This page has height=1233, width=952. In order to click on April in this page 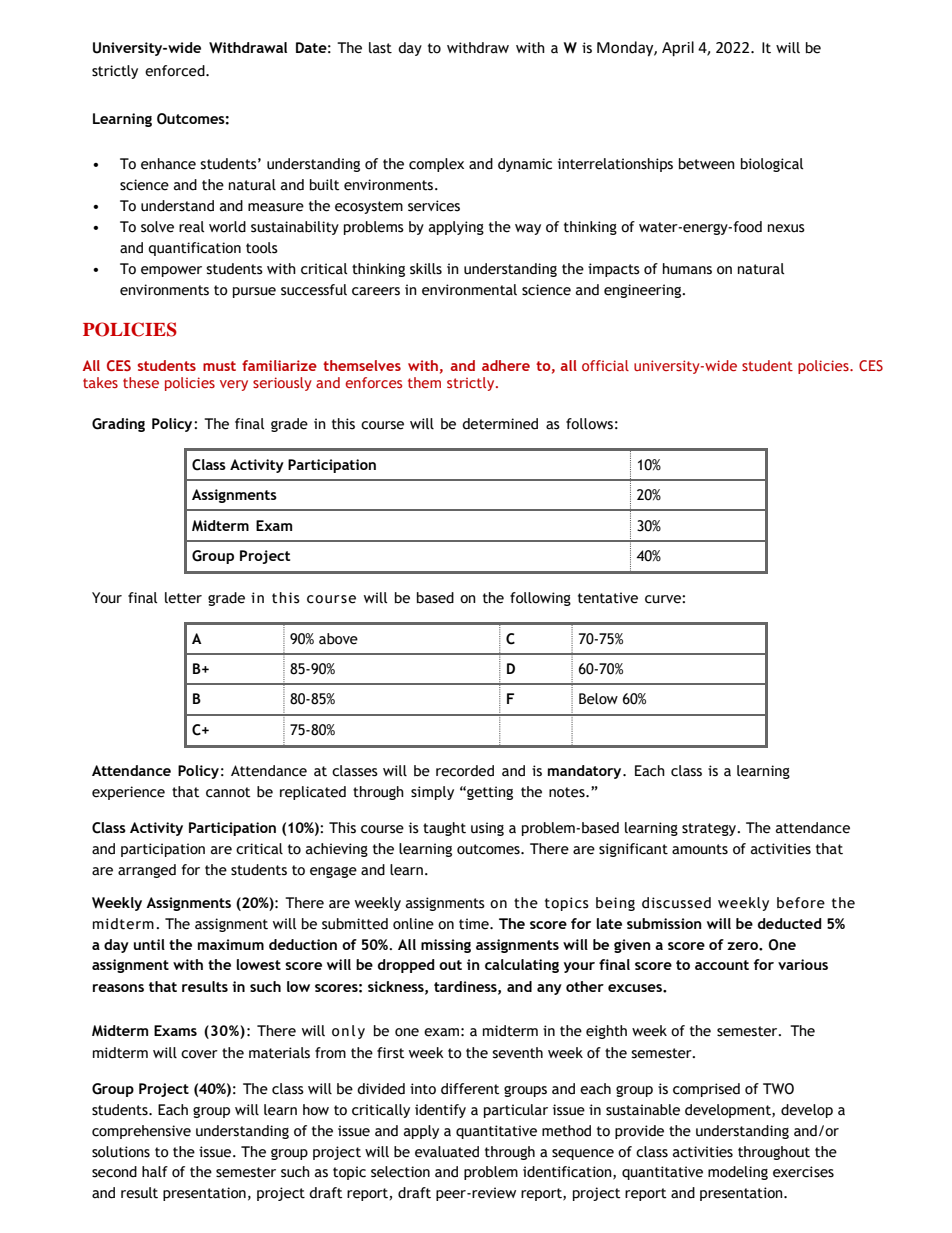, I will do `click(678, 49)`.
